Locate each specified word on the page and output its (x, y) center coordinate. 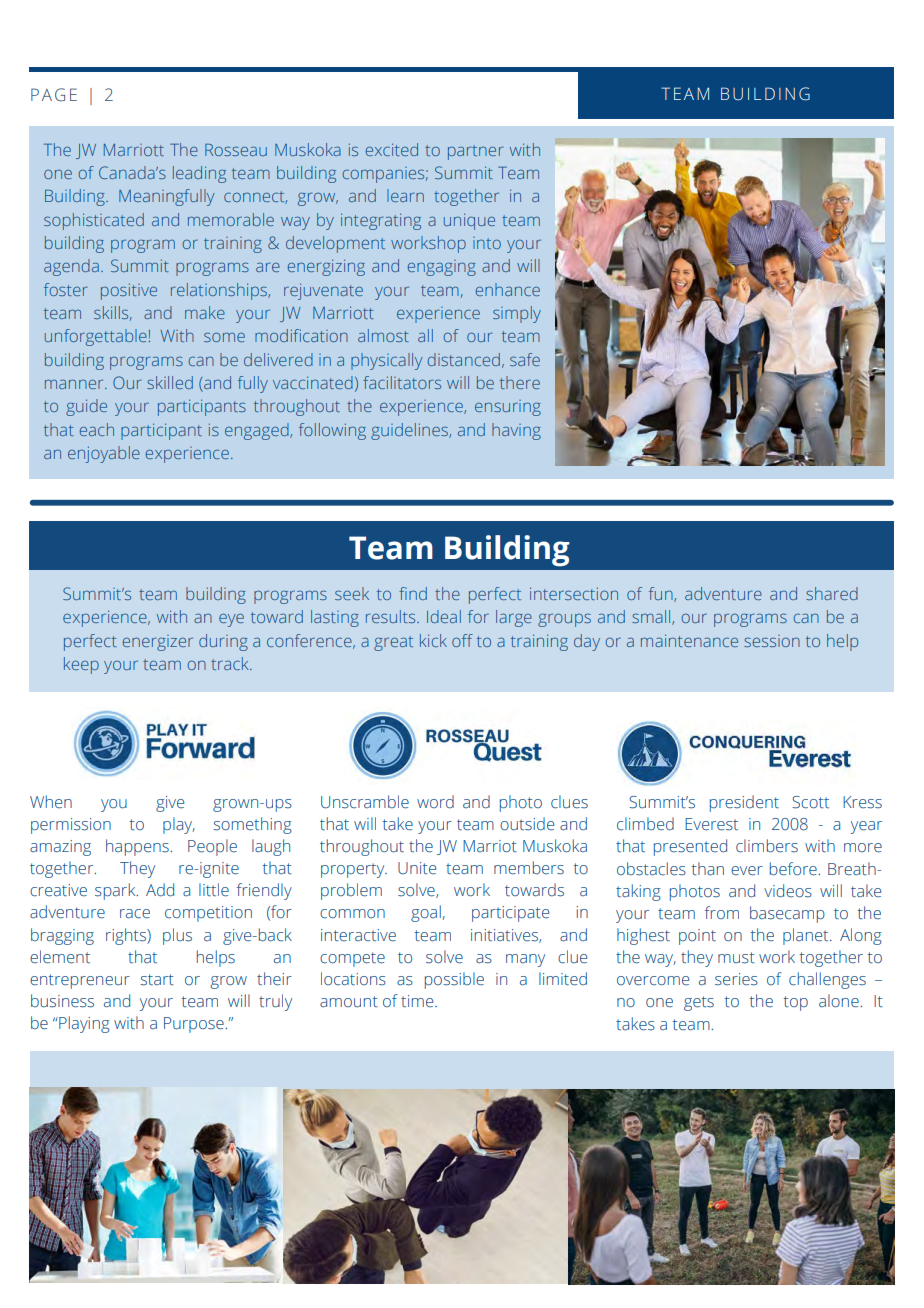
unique (469, 221)
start (157, 980)
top (796, 1003)
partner (476, 152)
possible (454, 980)
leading (199, 174)
